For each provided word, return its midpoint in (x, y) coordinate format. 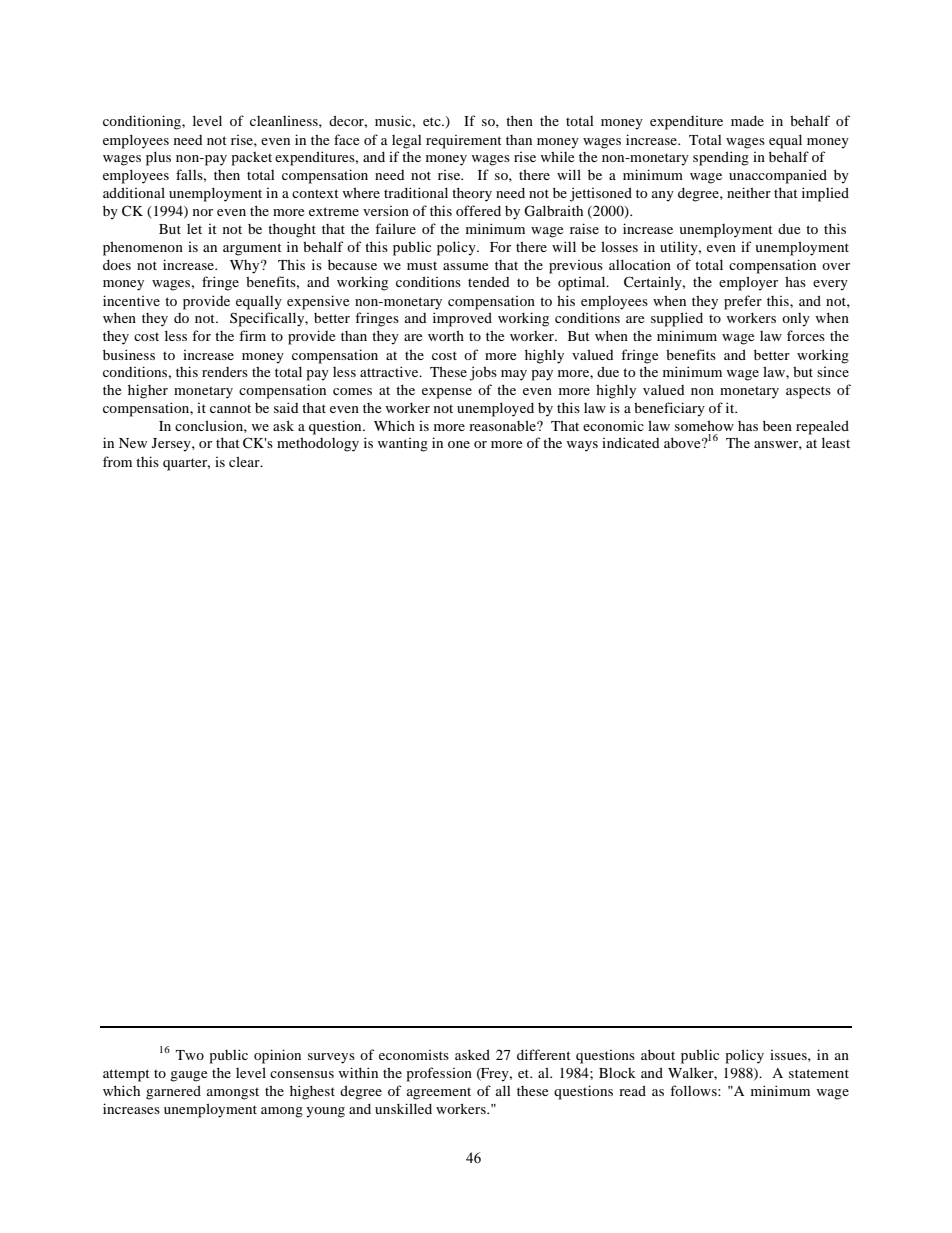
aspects (808, 392)
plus (158, 158)
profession (439, 1074)
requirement (464, 142)
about (658, 1054)
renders (225, 372)
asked (472, 1054)
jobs (483, 373)
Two (190, 1055)
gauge (188, 1076)
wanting (403, 445)
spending (721, 158)
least (836, 442)
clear (245, 461)
